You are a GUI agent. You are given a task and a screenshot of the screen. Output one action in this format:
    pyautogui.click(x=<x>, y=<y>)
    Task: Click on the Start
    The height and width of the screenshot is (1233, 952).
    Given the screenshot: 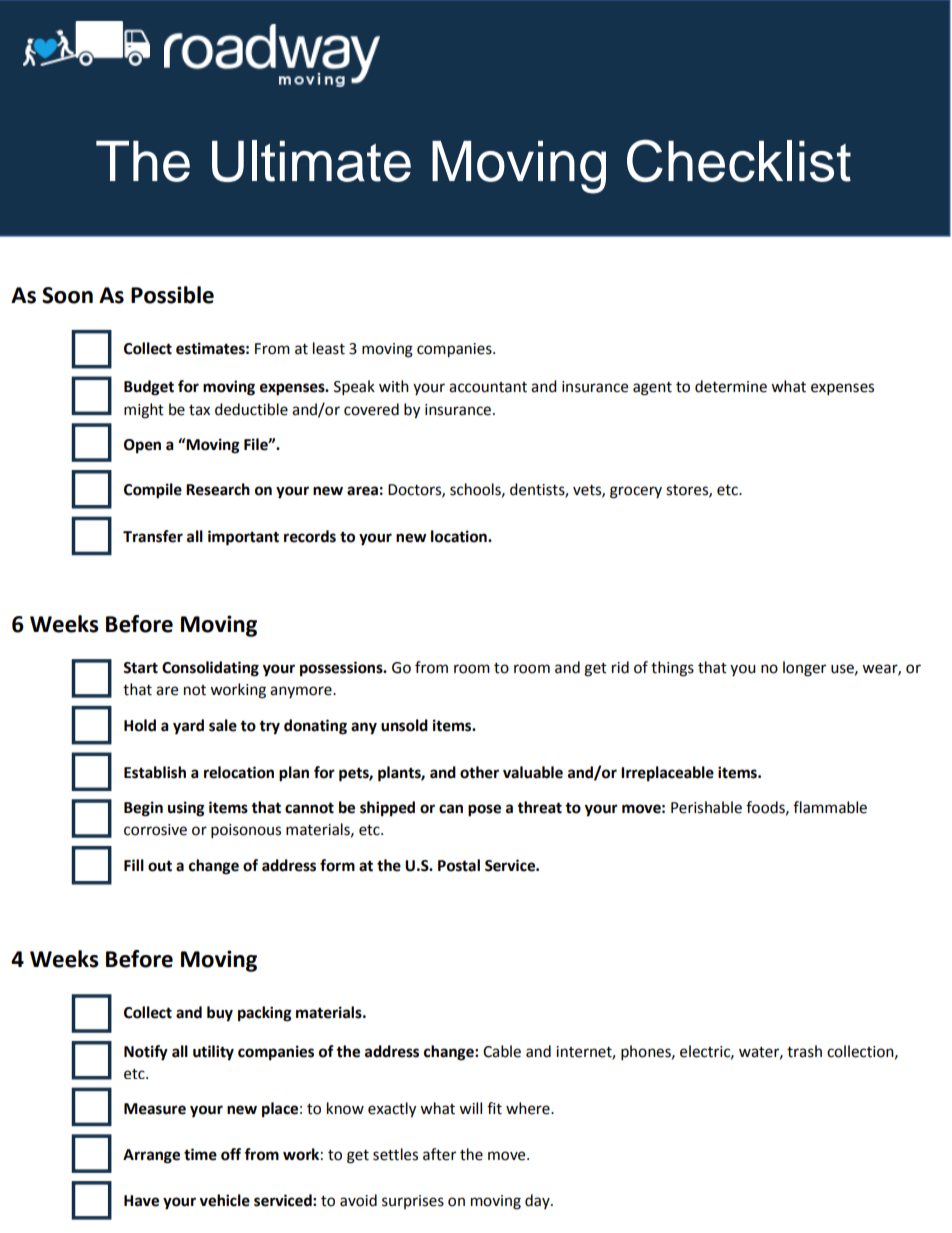 What is the action you would take?
    pyautogui.click(x=140, y=668)
